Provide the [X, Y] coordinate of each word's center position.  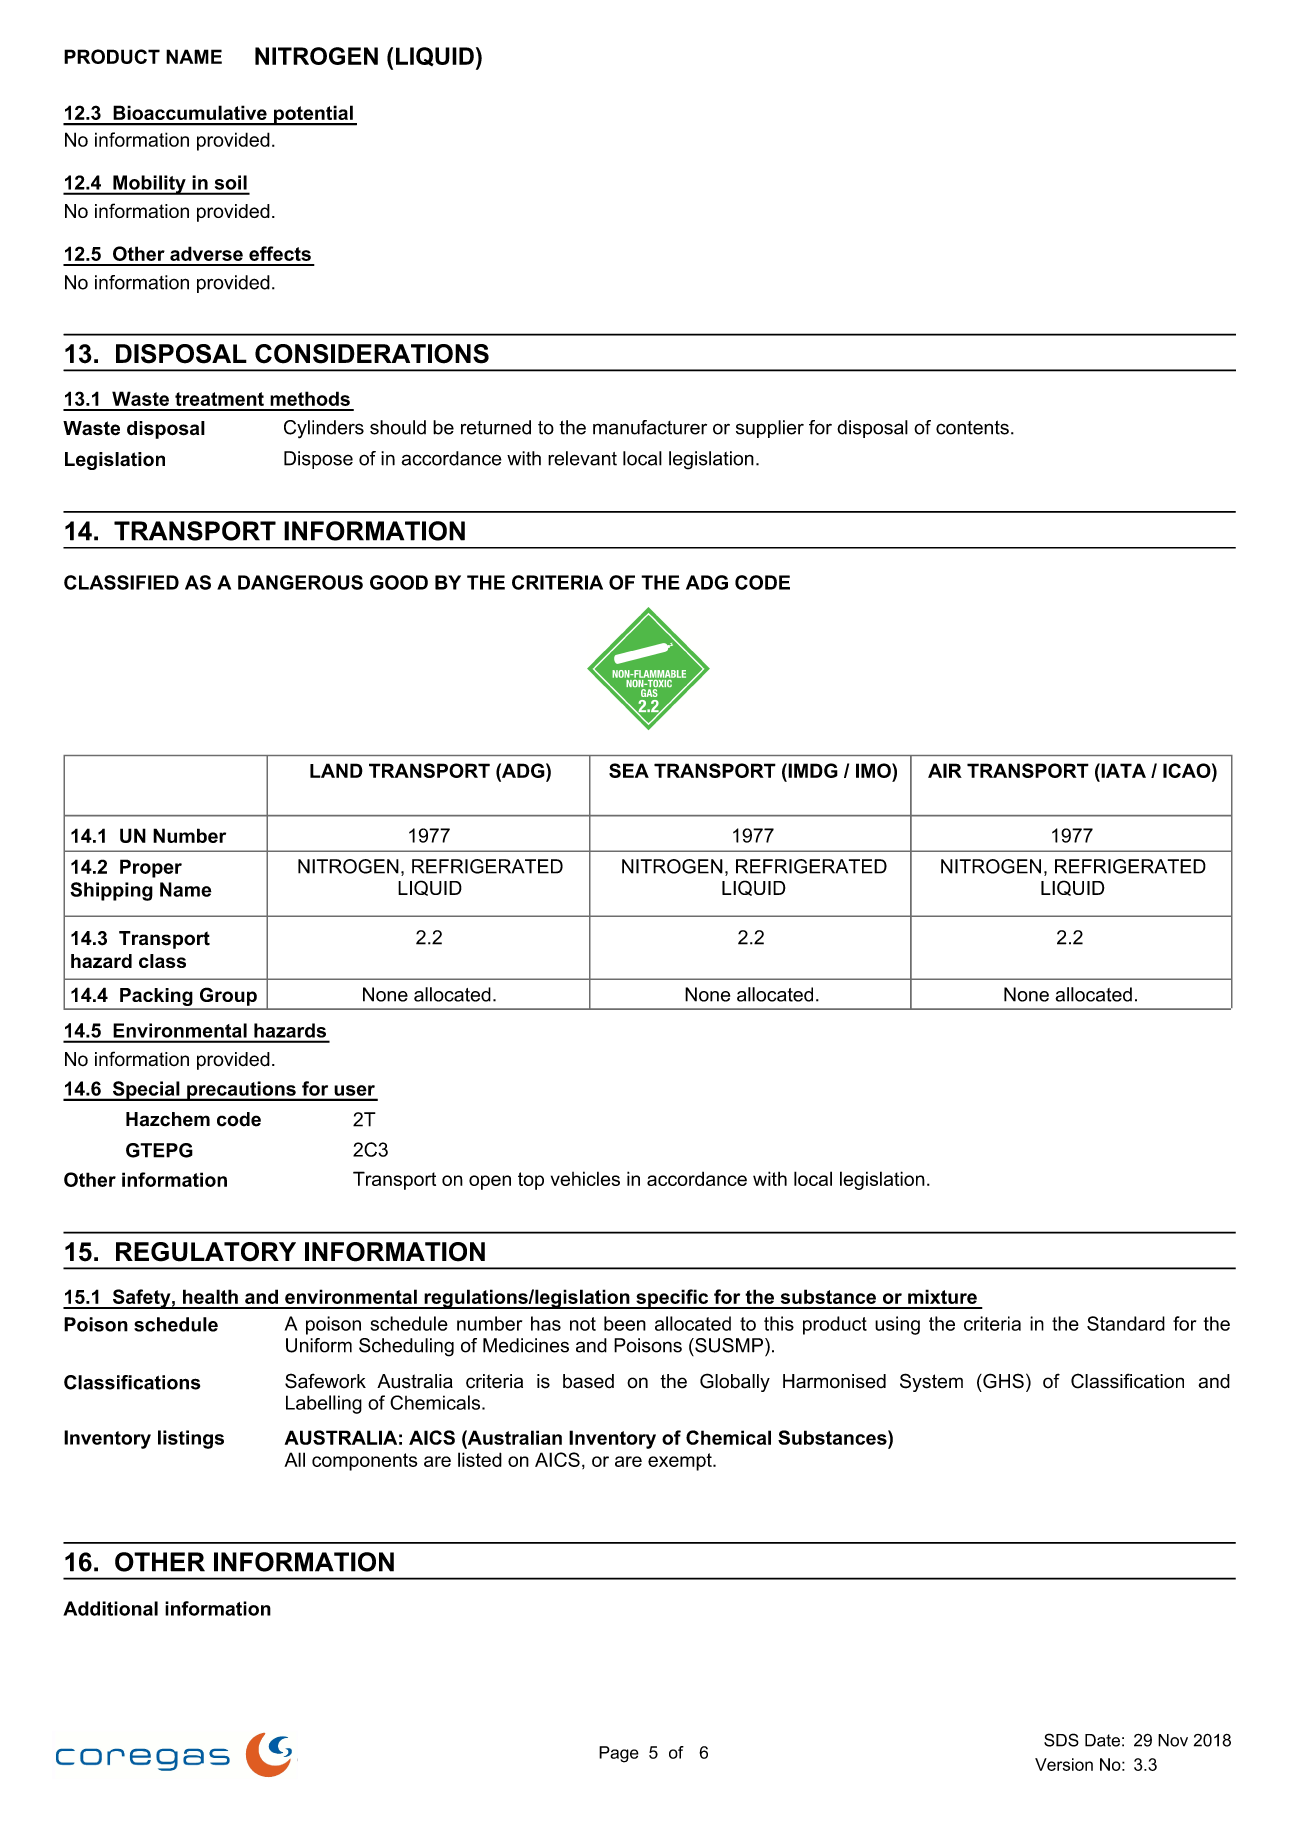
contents [972, 427]
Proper [151, 868]
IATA [1122, 770]
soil [231, 182]
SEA [629, 770]
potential [313, 115]
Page [619, 1754]
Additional [110, 1608]
